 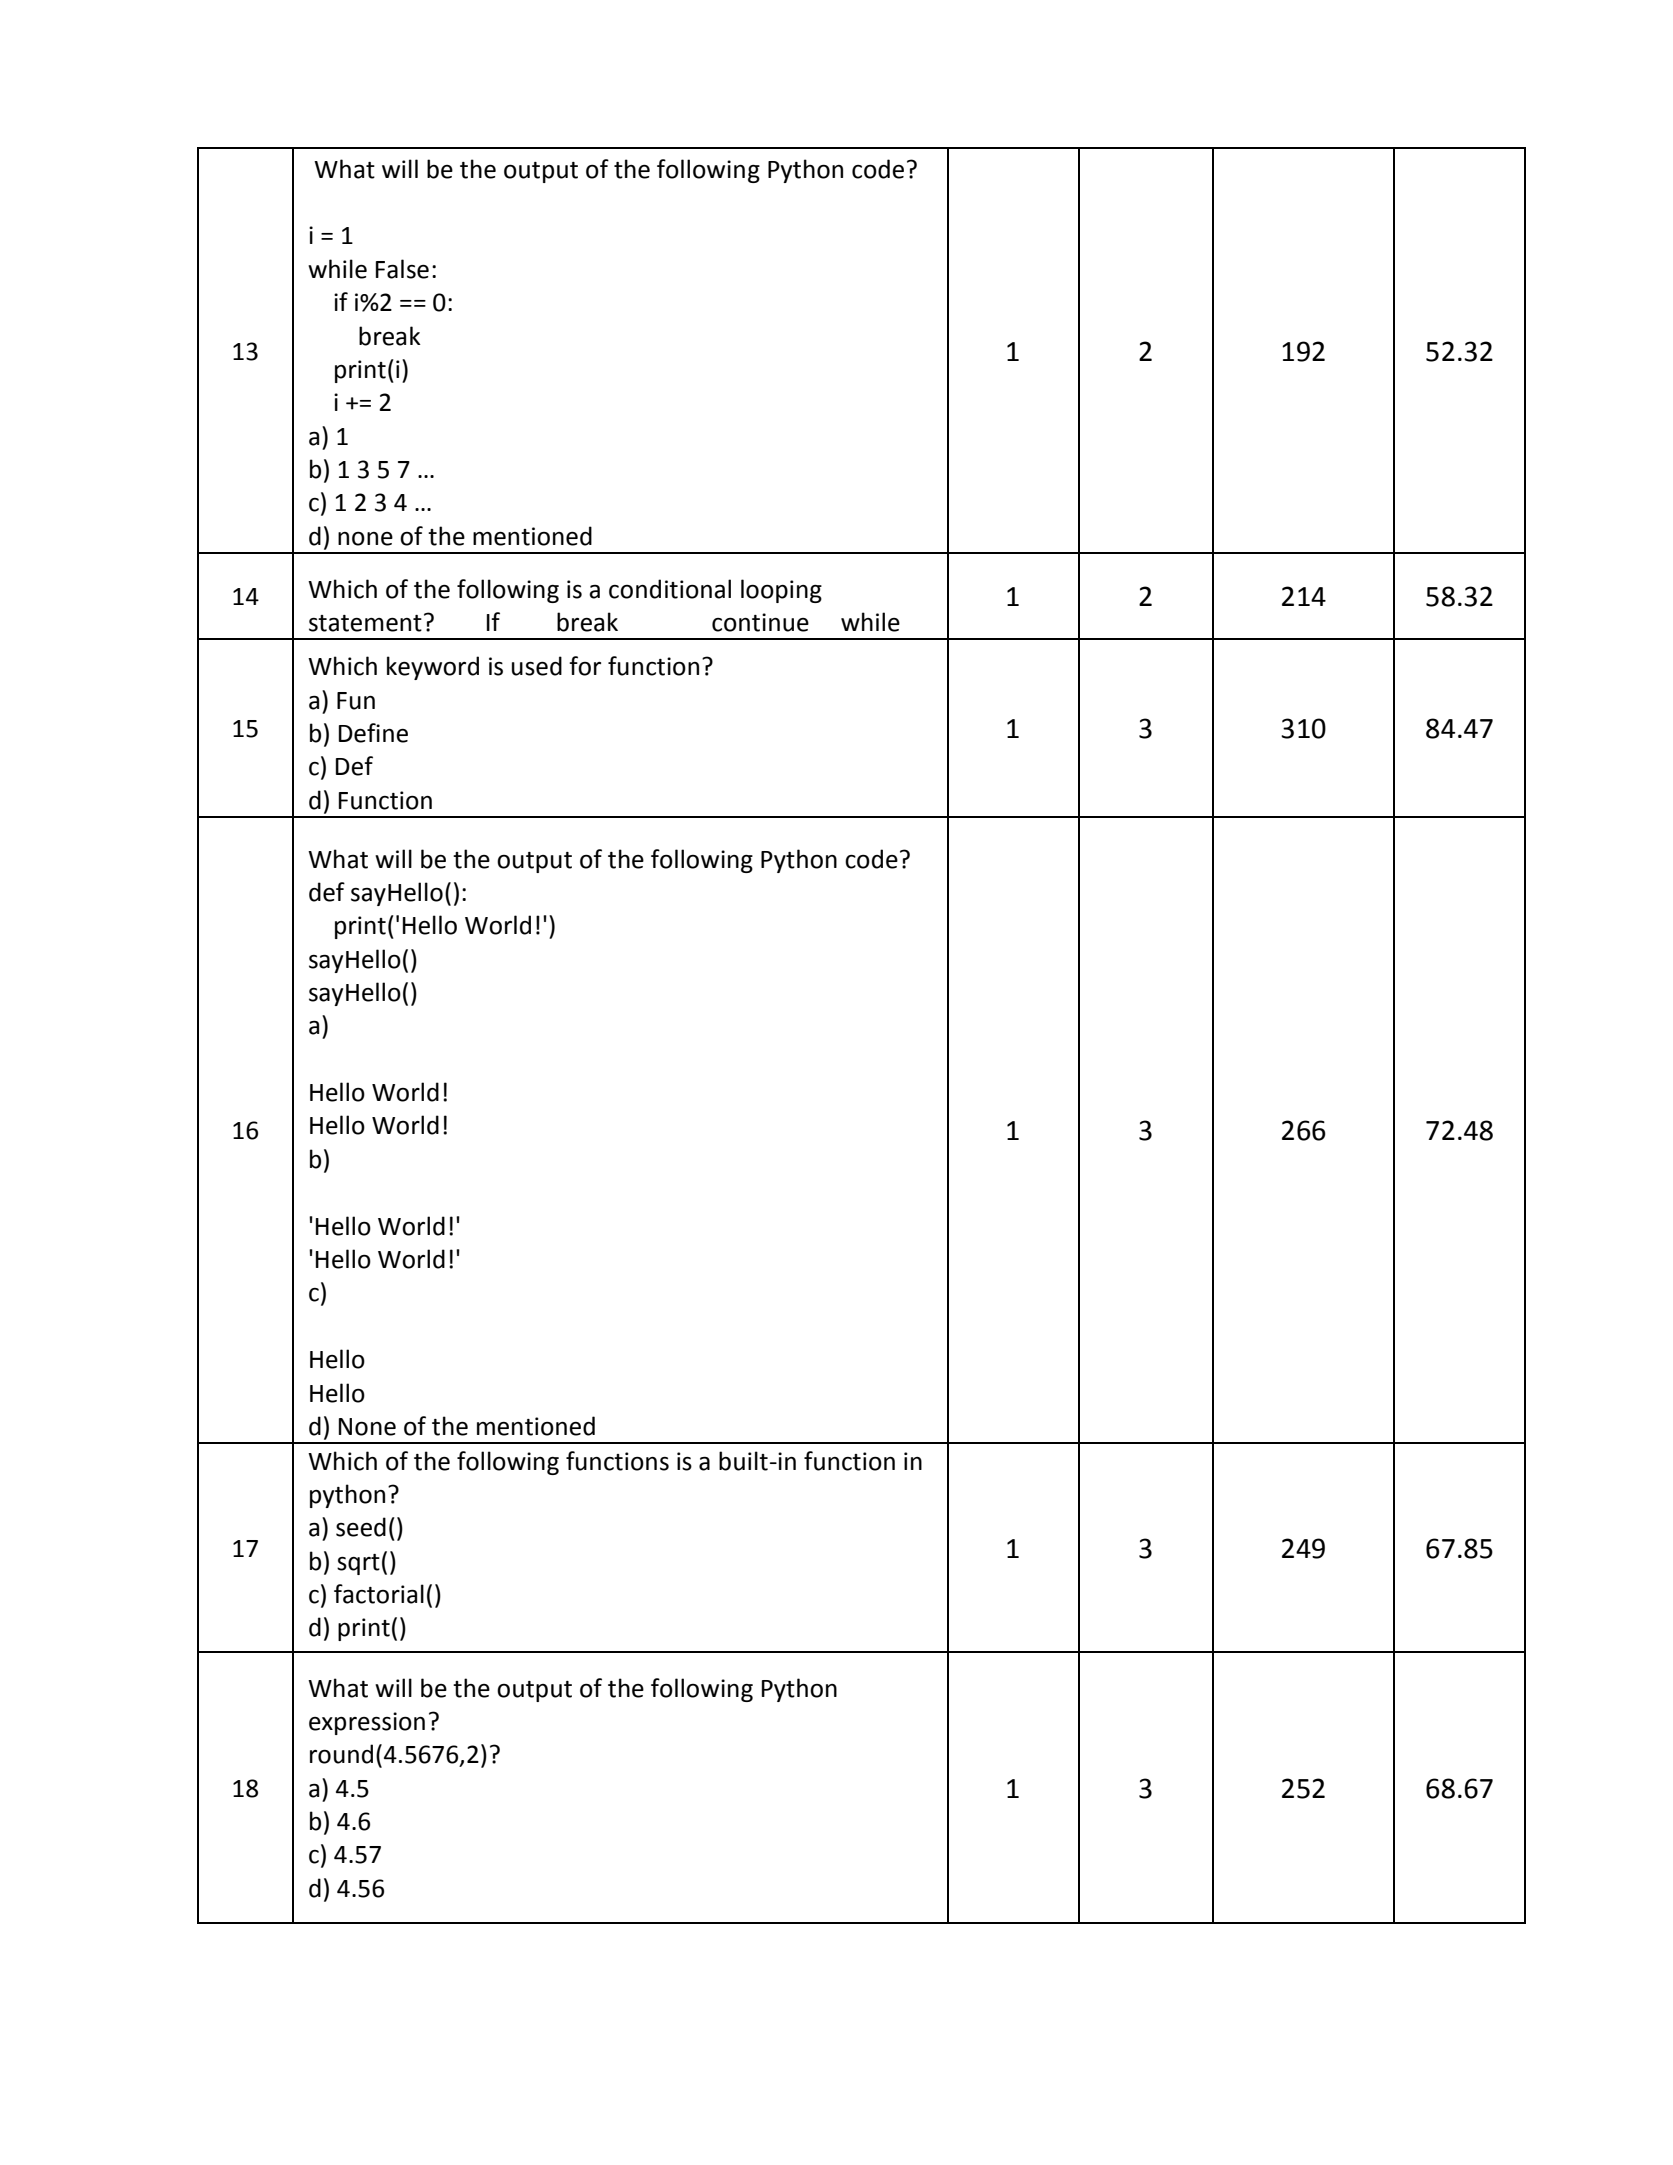 I want to click on looping, so click(x=781, y=591).
